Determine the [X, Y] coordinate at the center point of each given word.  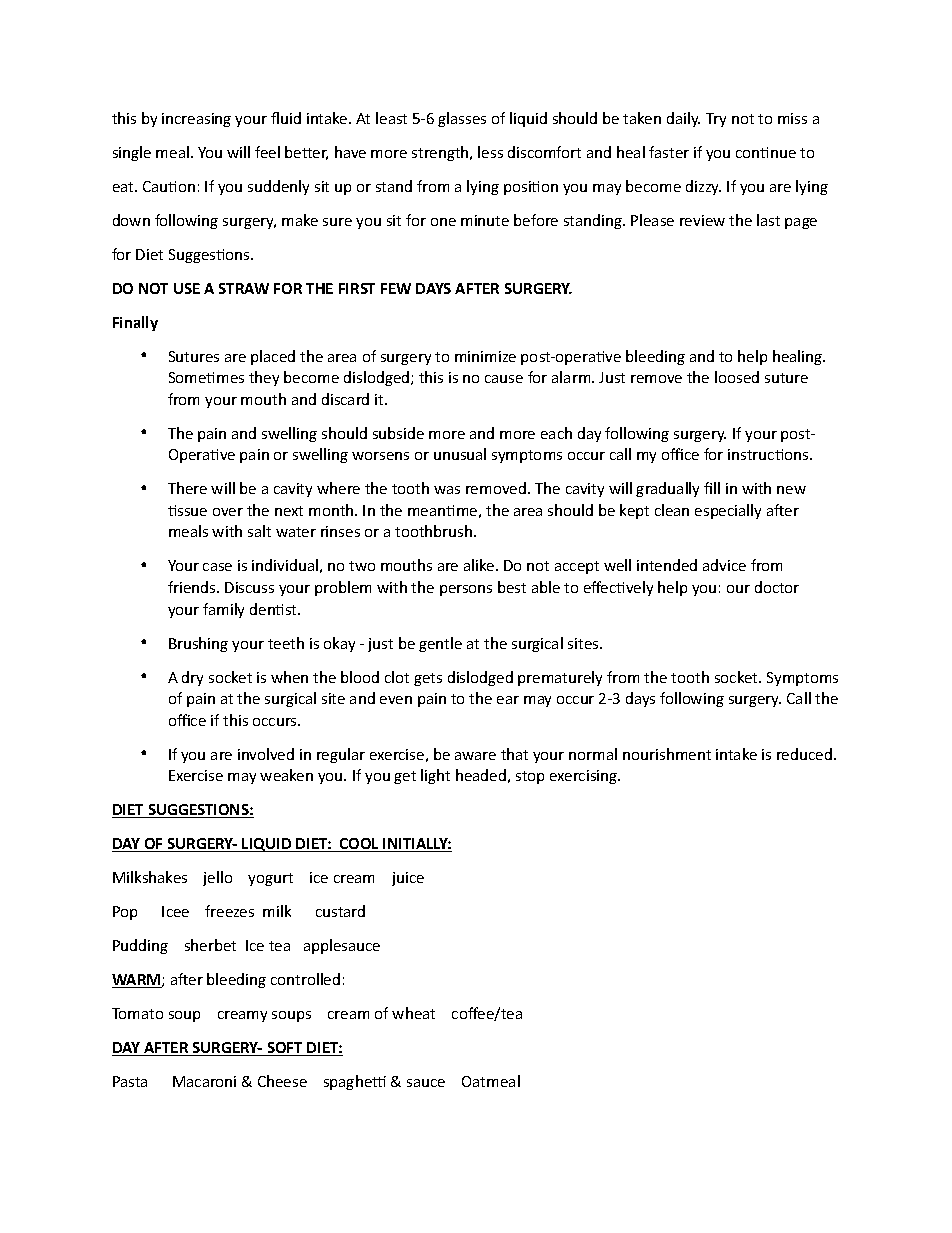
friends [193, 587]
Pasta [130, 1081]
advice [724, 565]
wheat [413, 1013]
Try [716, 120]
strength [441, 153]
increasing [196, 120]
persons [466, 590]
